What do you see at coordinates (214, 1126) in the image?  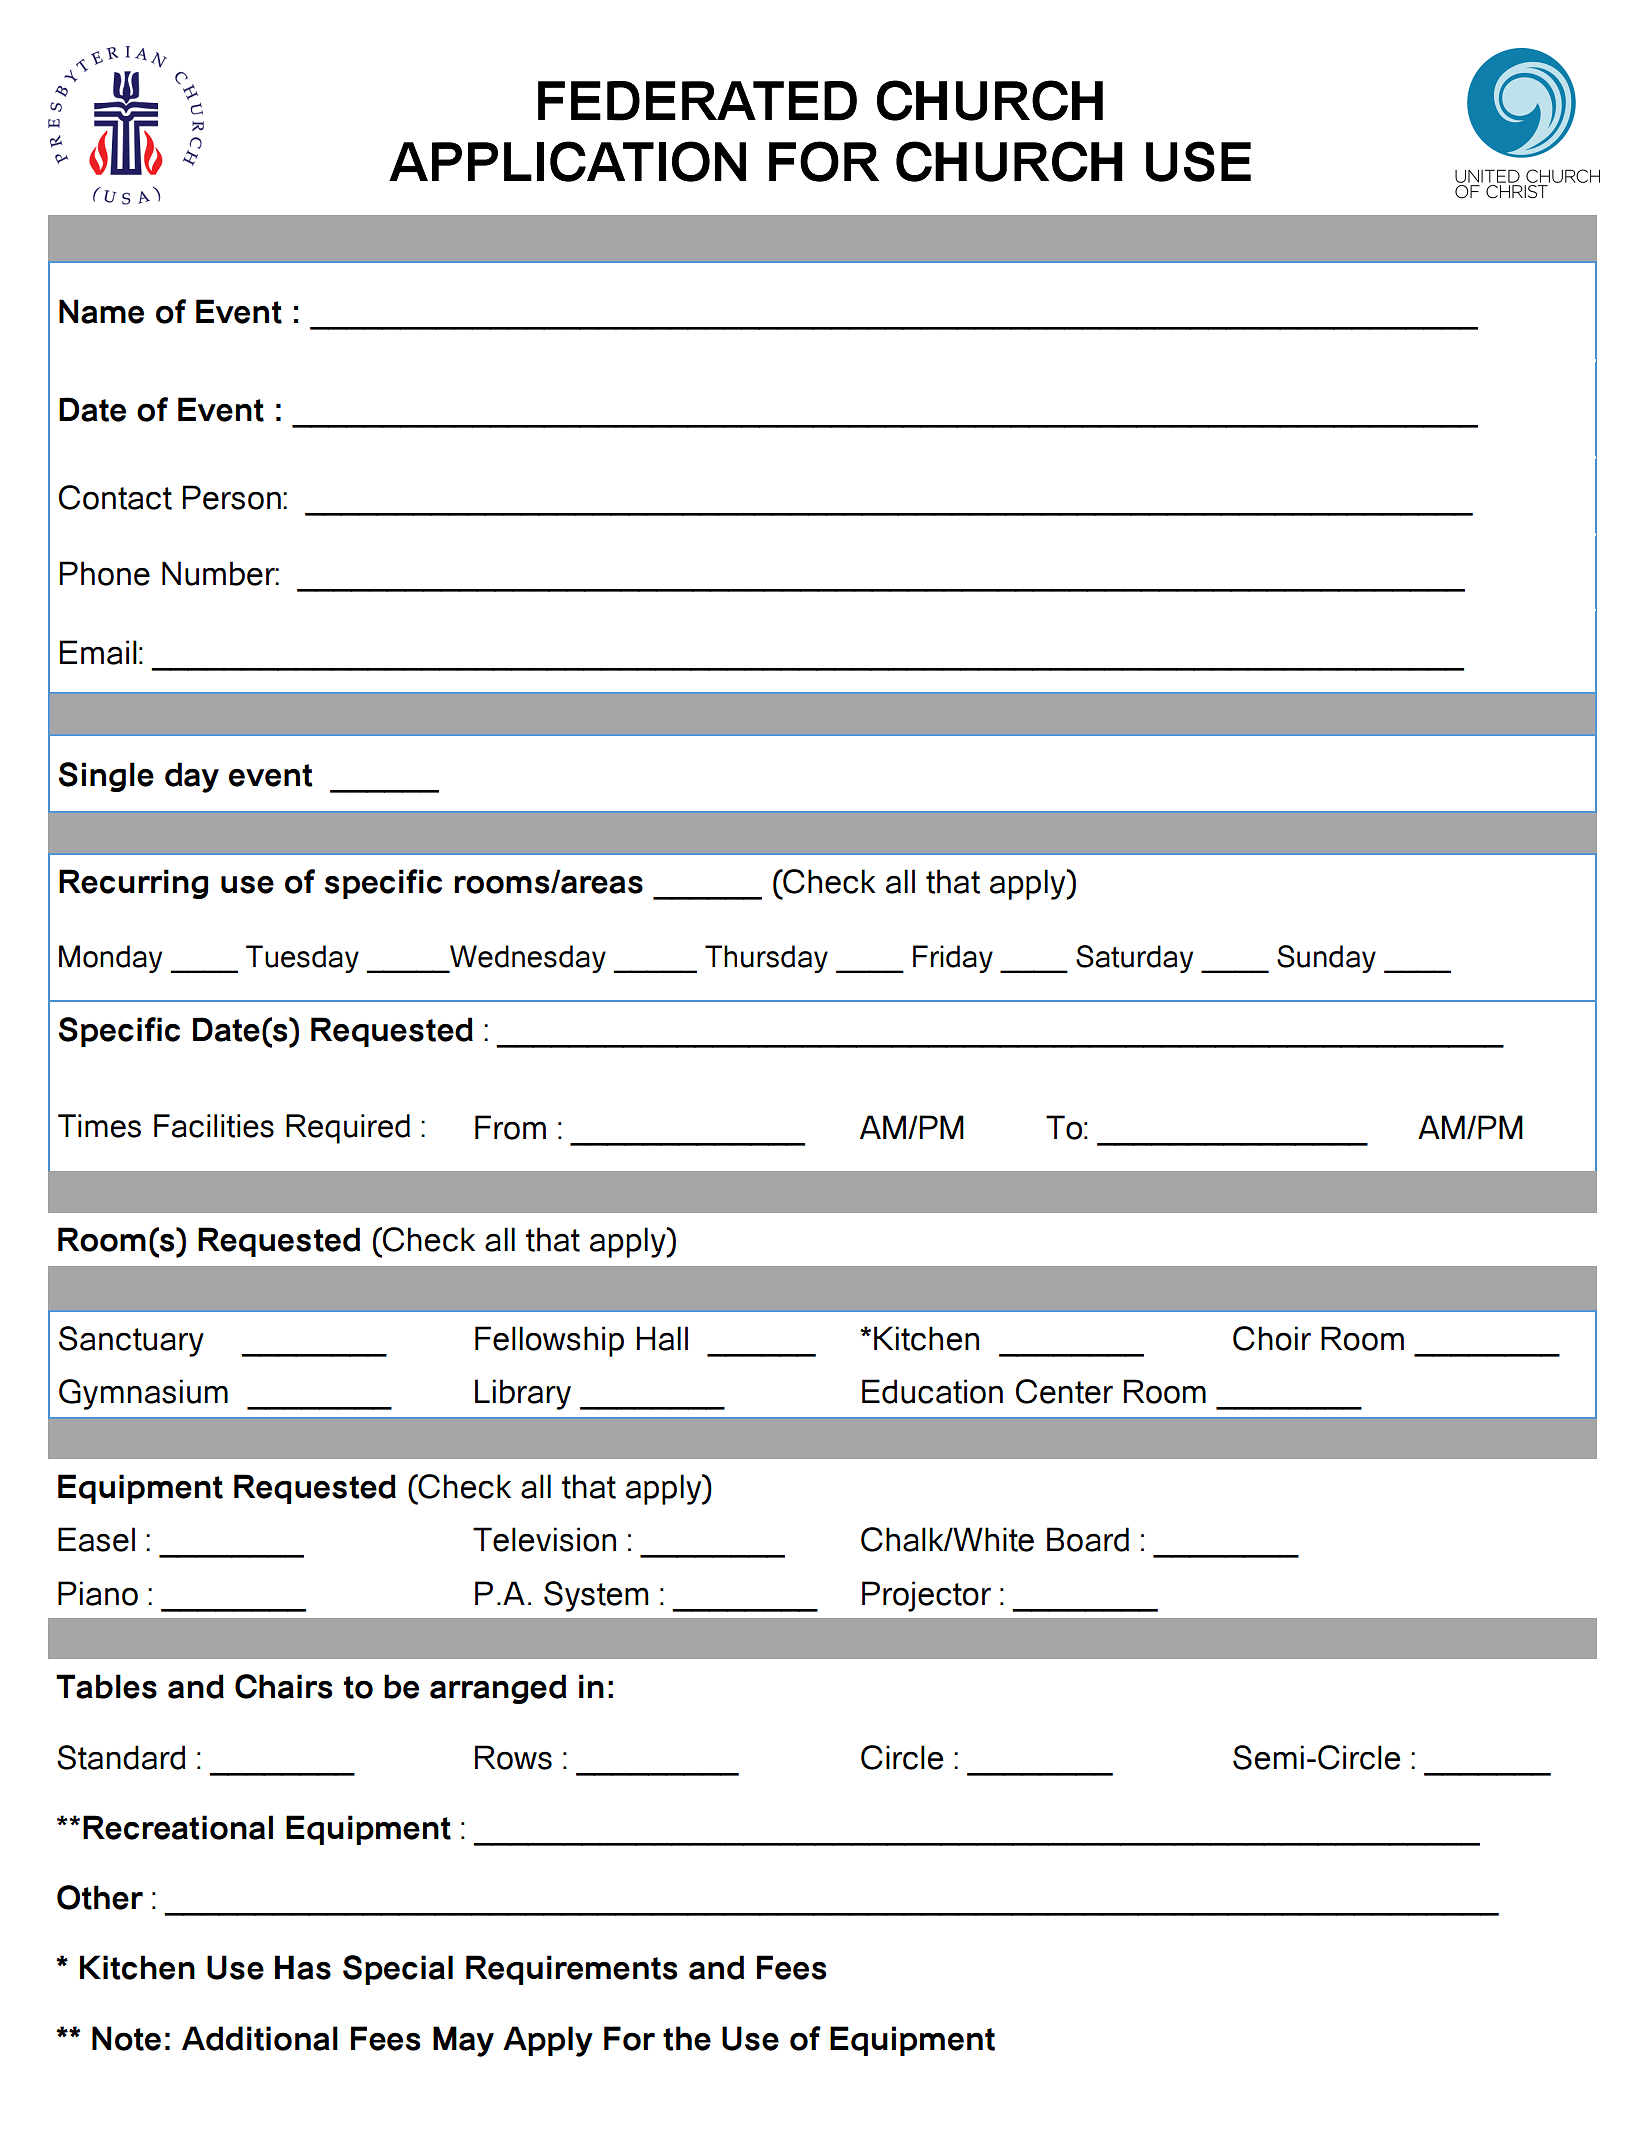 I see `Facilities` at bounding box center [214, 1126].
